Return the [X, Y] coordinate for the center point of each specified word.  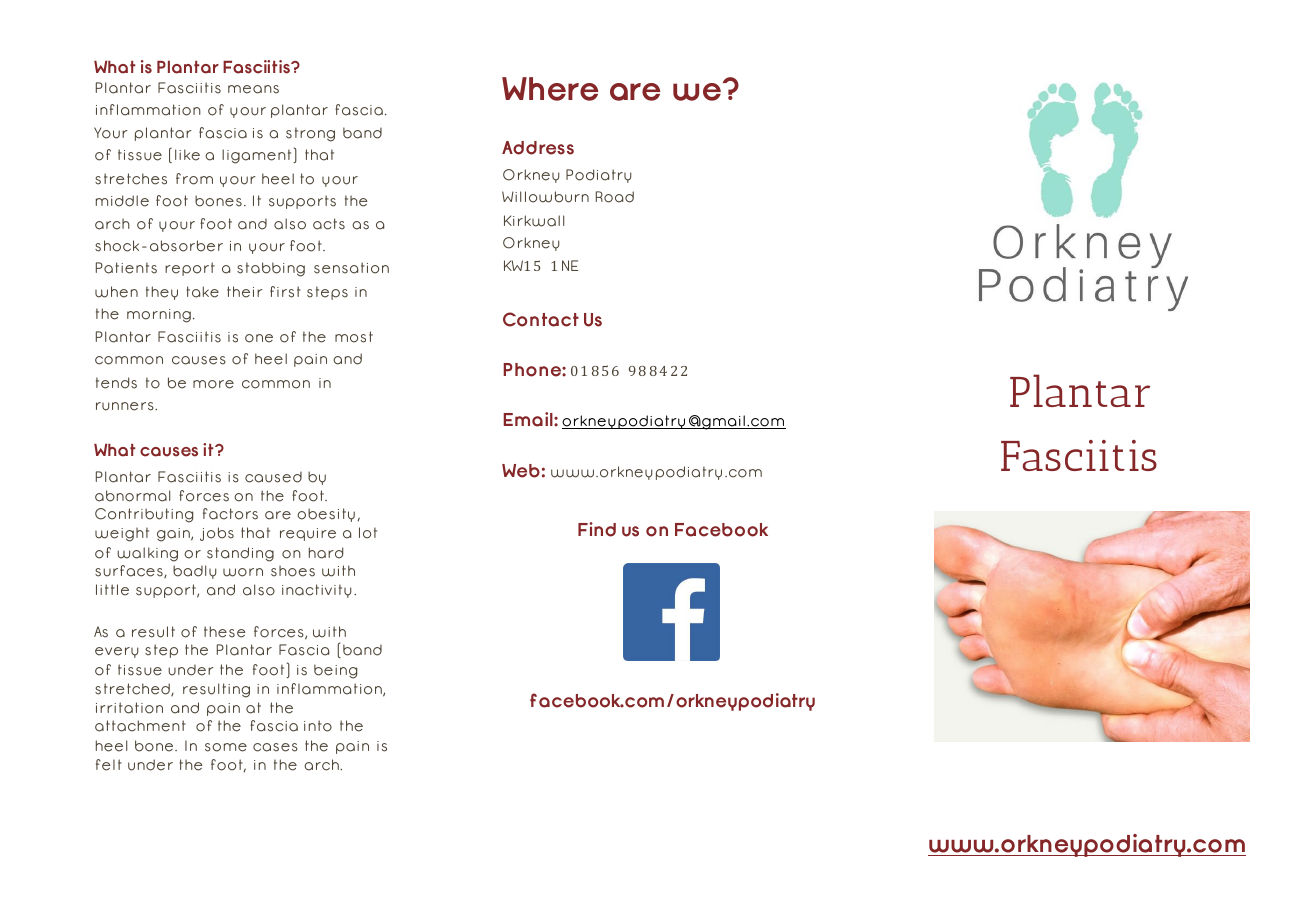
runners [126, 406]
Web [521, 471]
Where [550, 89]
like [187, 155]
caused [273, 477]
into [318, 726]
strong [310, 134]
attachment [140, 726]
